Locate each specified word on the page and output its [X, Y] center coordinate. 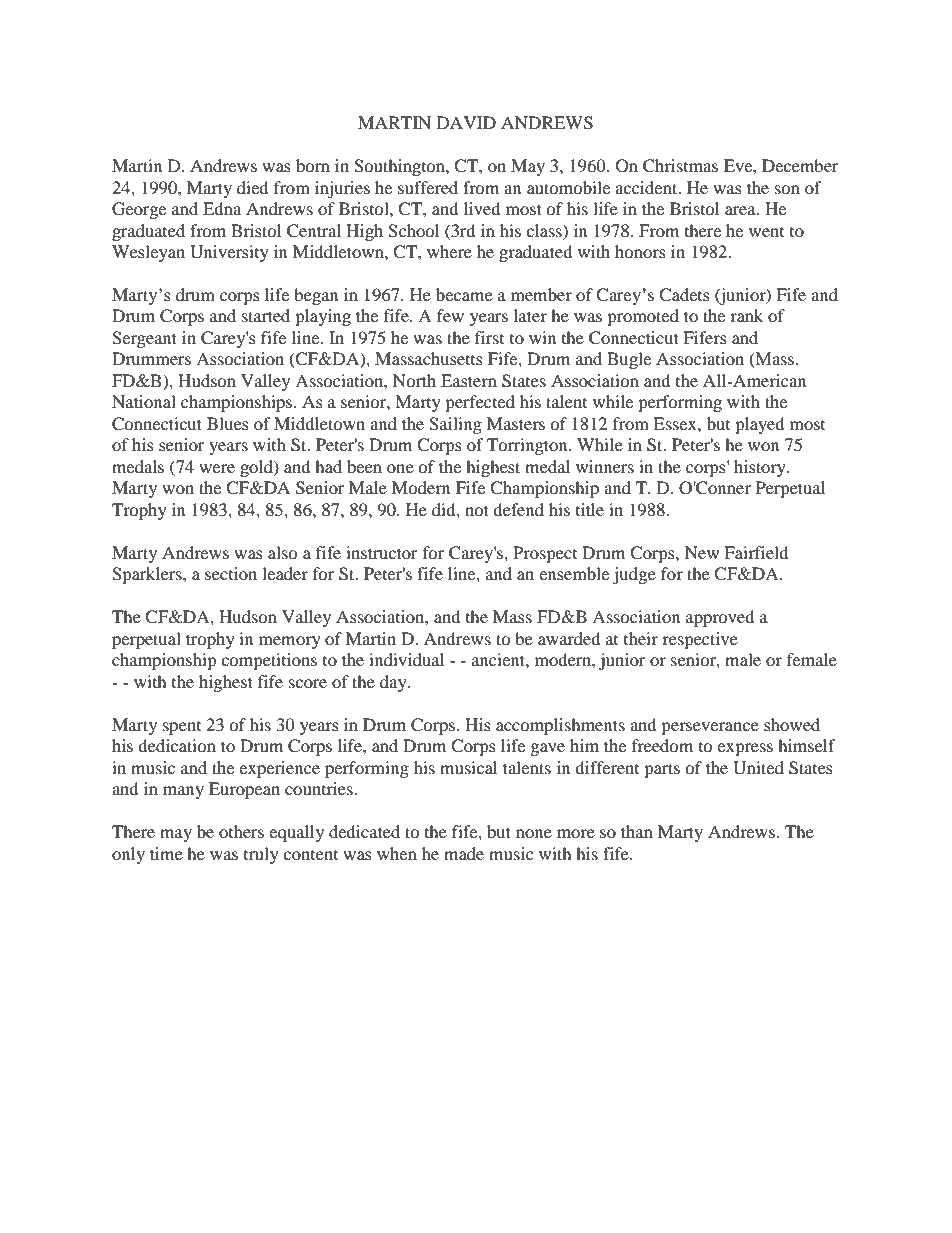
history [761, 468]
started [266, 315]
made [464, 853]
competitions [269, 661]
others [241, 831]
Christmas [680, 166]
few [450, 315]
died [253, 187]
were [217, 468]
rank [746, 315]
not [477, 510]
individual [406, 659]
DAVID [466, 122]
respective [700, 640]
